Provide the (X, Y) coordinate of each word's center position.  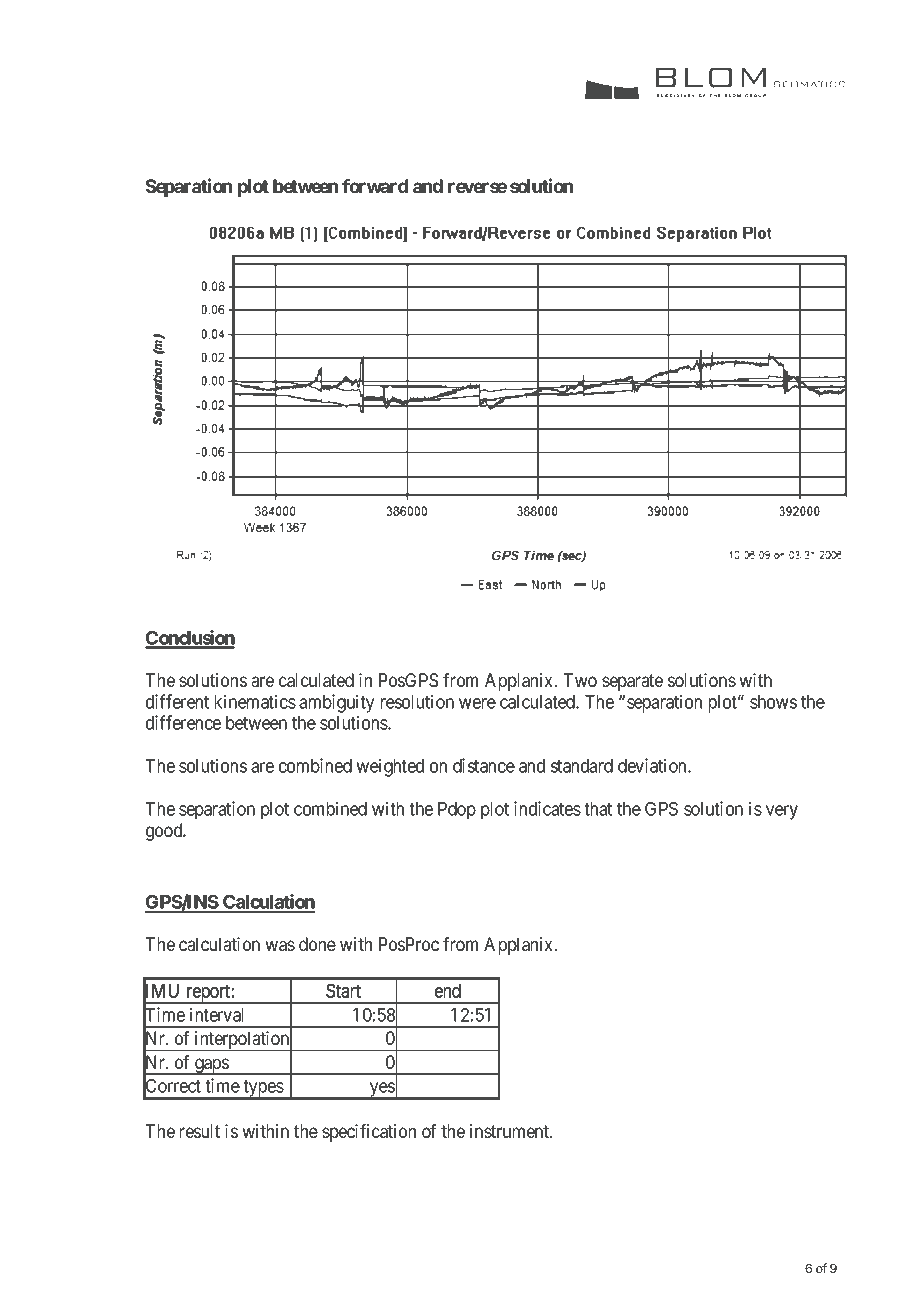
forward (375, 186)
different (177, 701)
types (263, 1089)
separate (632, 682)
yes (382, 1090)
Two (580, 680)
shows (773, 702)
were (477, 703)
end (448, 991)
